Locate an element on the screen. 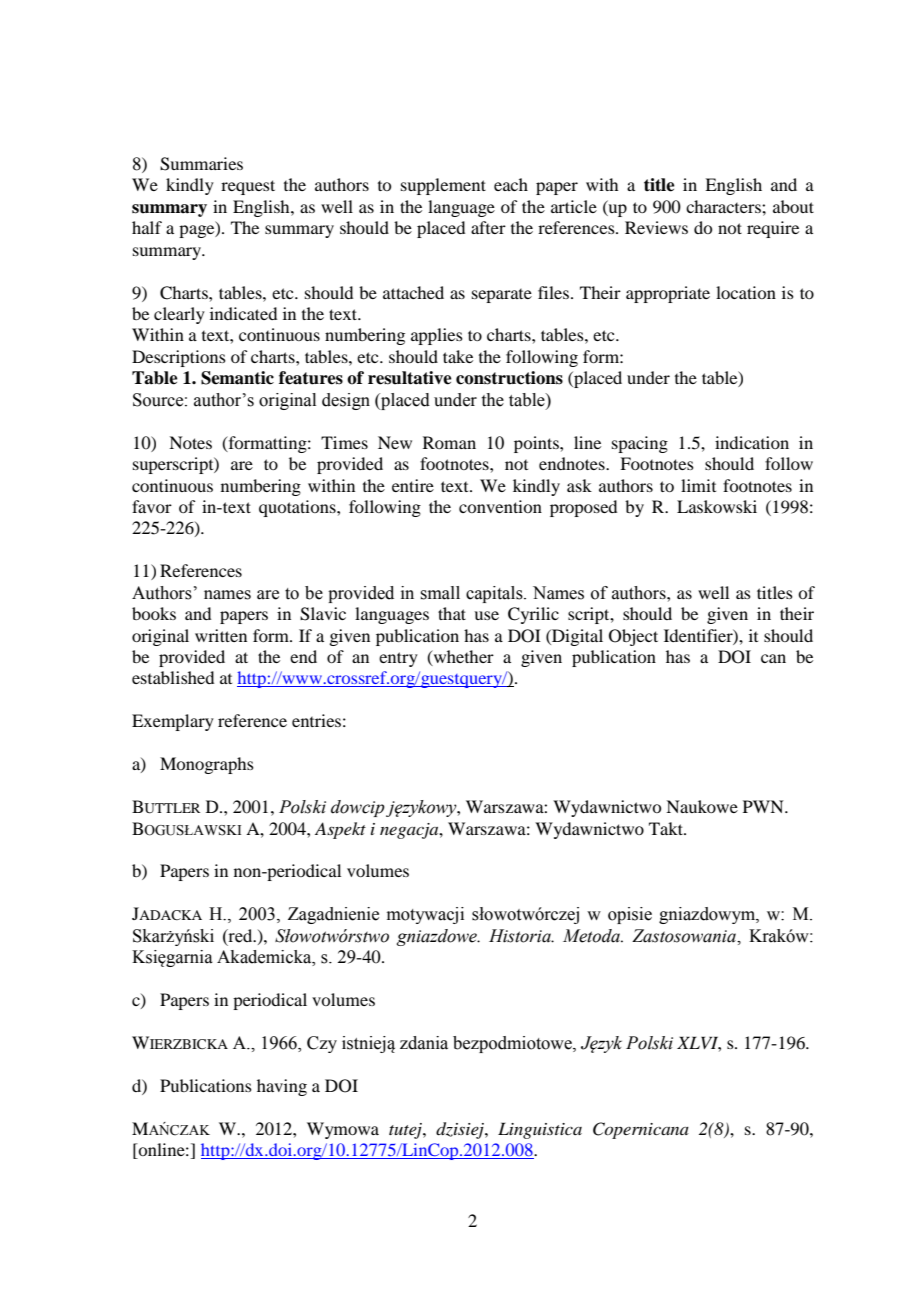  Monographs is located at coordinates (207, 765).
